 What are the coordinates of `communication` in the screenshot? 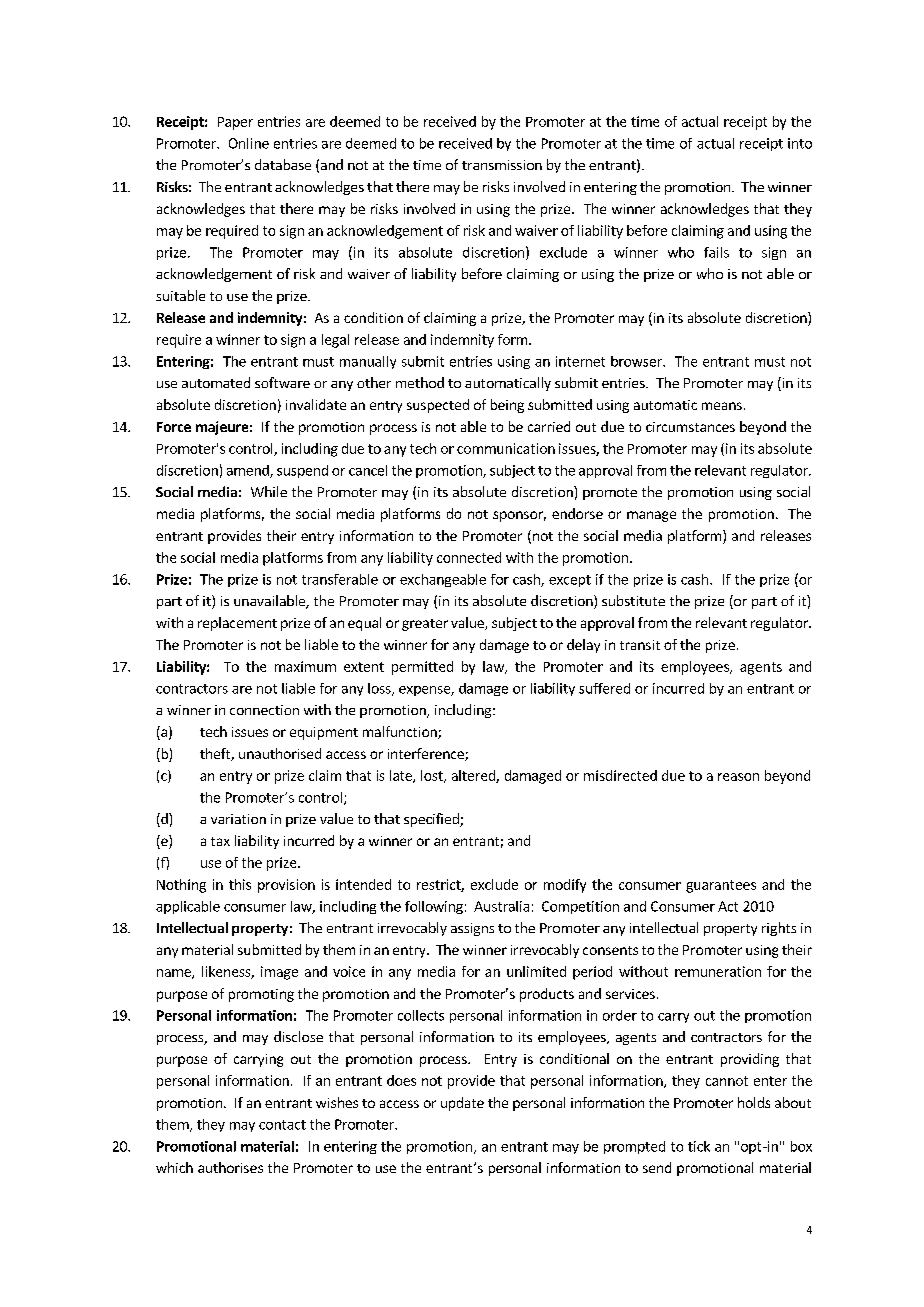 It's located at (506, 448).
